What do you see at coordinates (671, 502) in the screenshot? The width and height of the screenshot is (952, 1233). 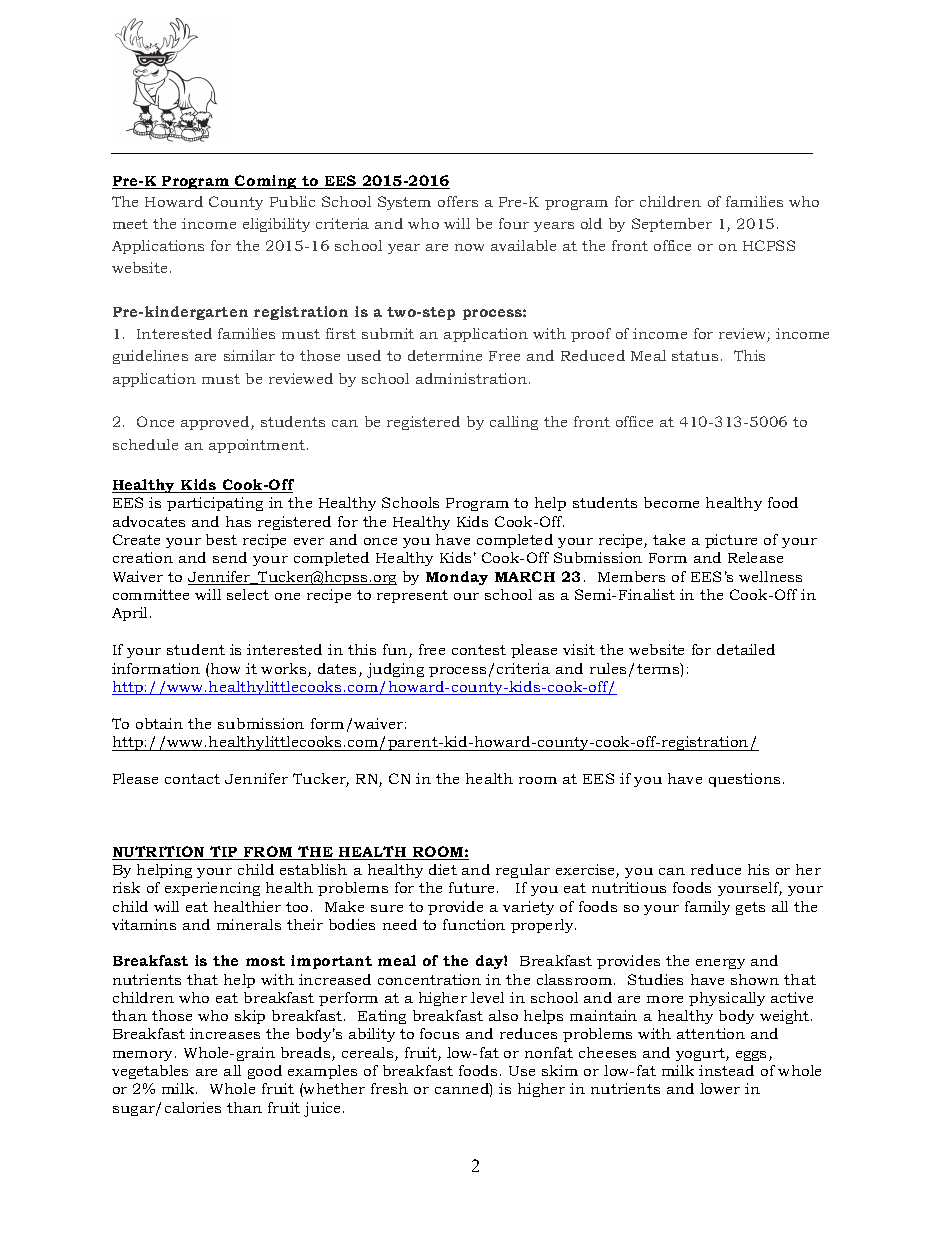 I see `become` at bounding box center [671, 502].
